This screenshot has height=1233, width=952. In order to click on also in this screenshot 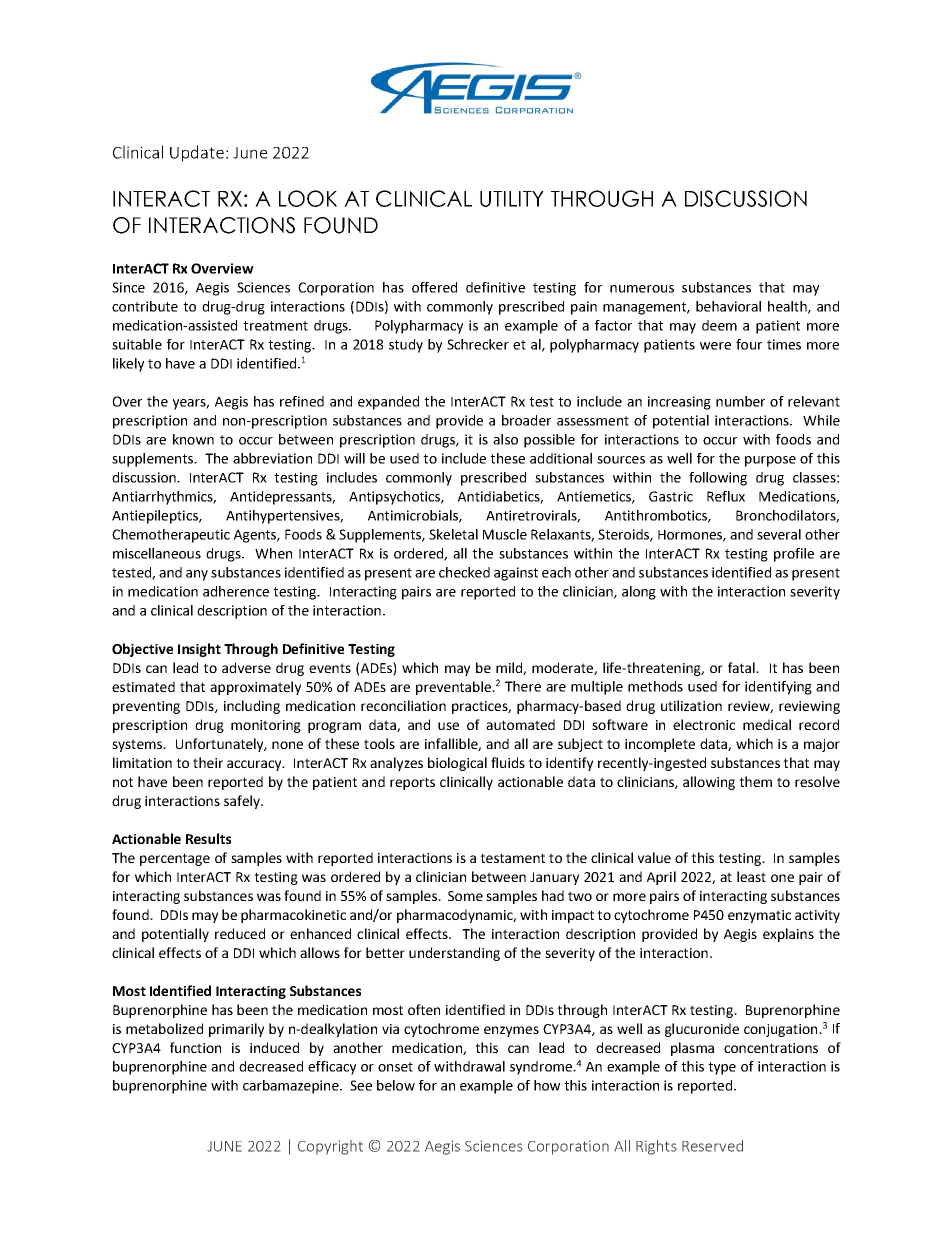, I will do `click(505, 439)`.
